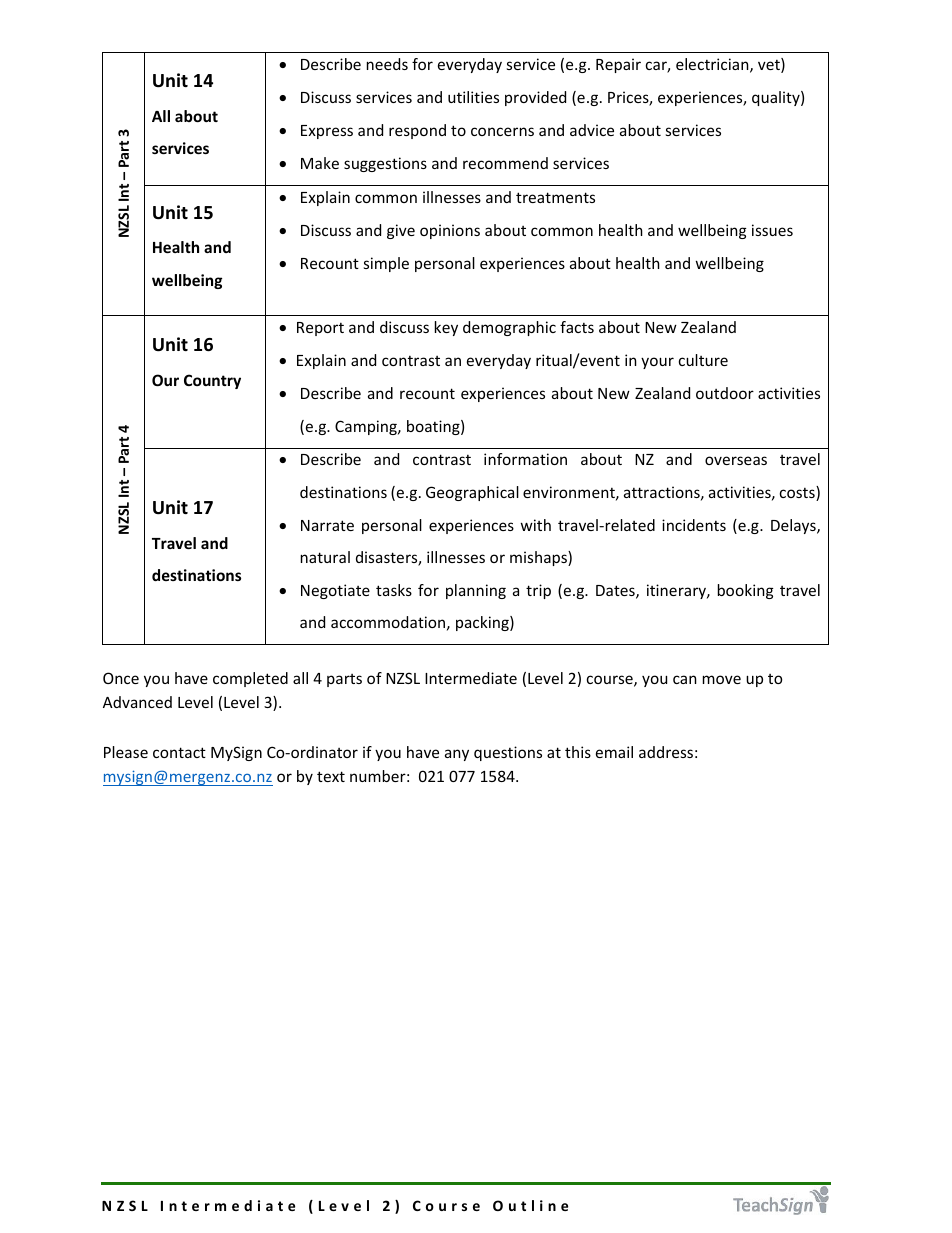 The width and height of the page is (952, 1233). I want to click on contact, so click(179, 752).
